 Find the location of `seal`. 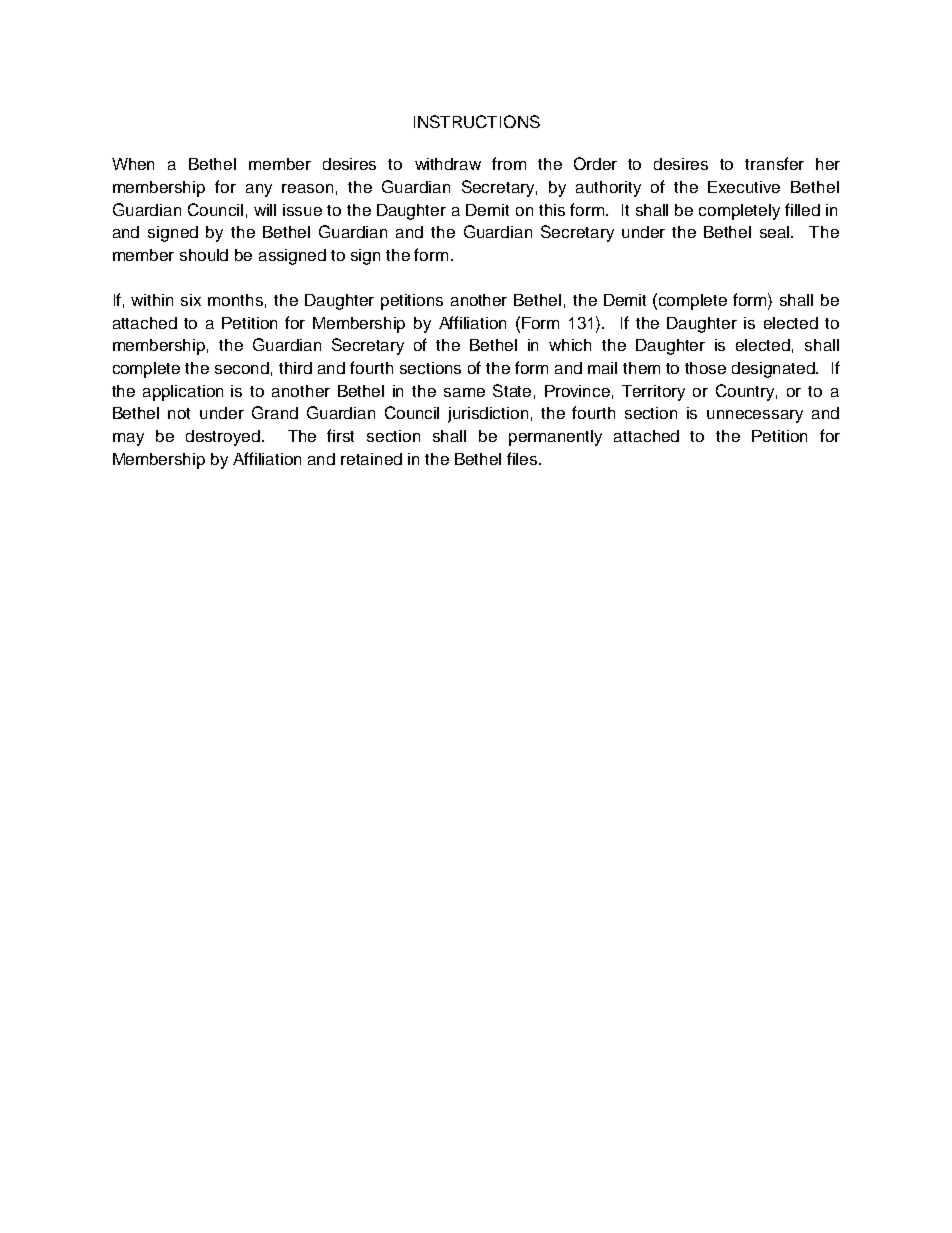

seal is located at coordinates (776, 232).
